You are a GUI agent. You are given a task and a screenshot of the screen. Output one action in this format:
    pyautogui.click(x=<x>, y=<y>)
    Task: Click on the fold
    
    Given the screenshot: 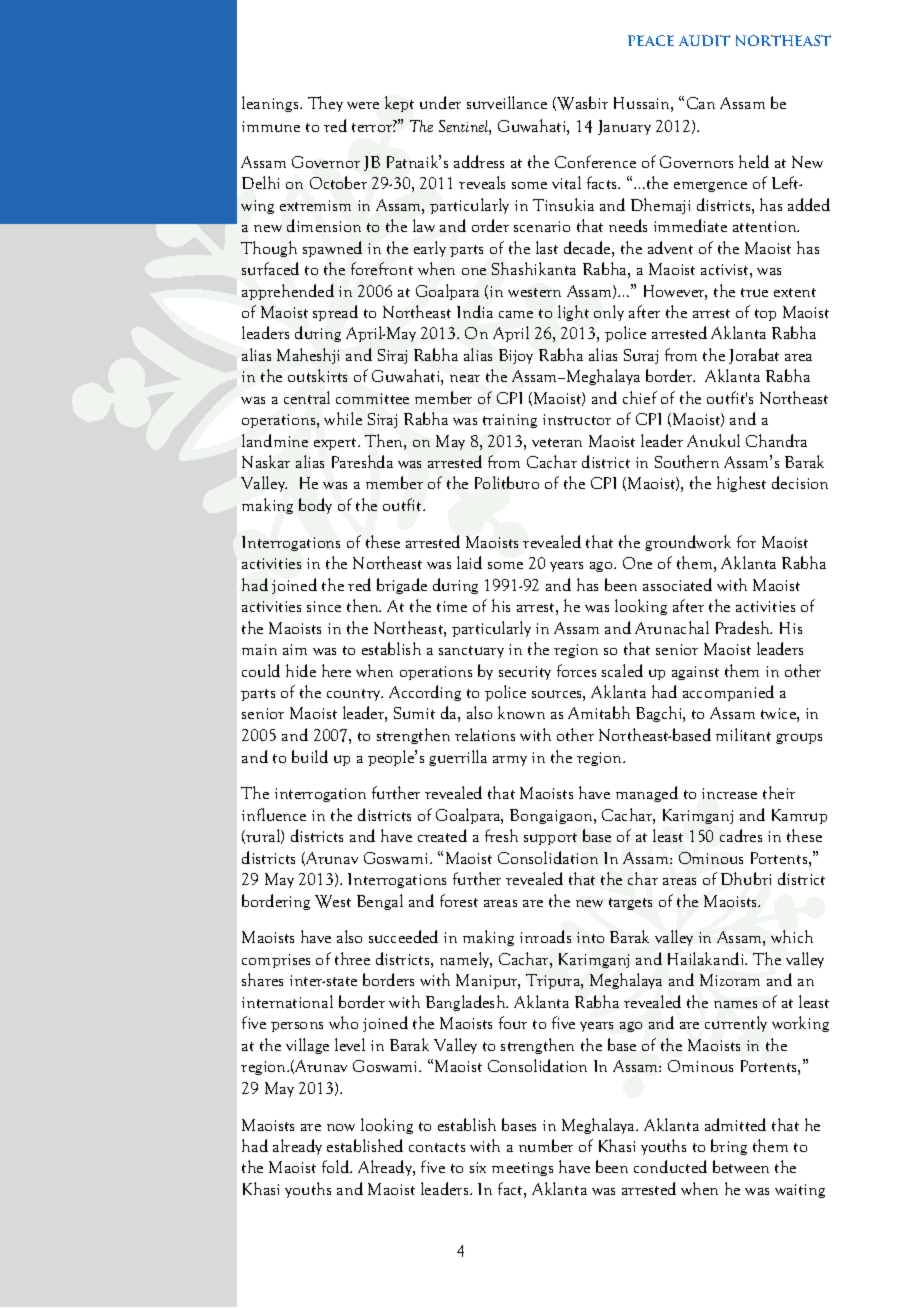 What is the action you would take?
    pyautogui.click(x=336, y=1166)
